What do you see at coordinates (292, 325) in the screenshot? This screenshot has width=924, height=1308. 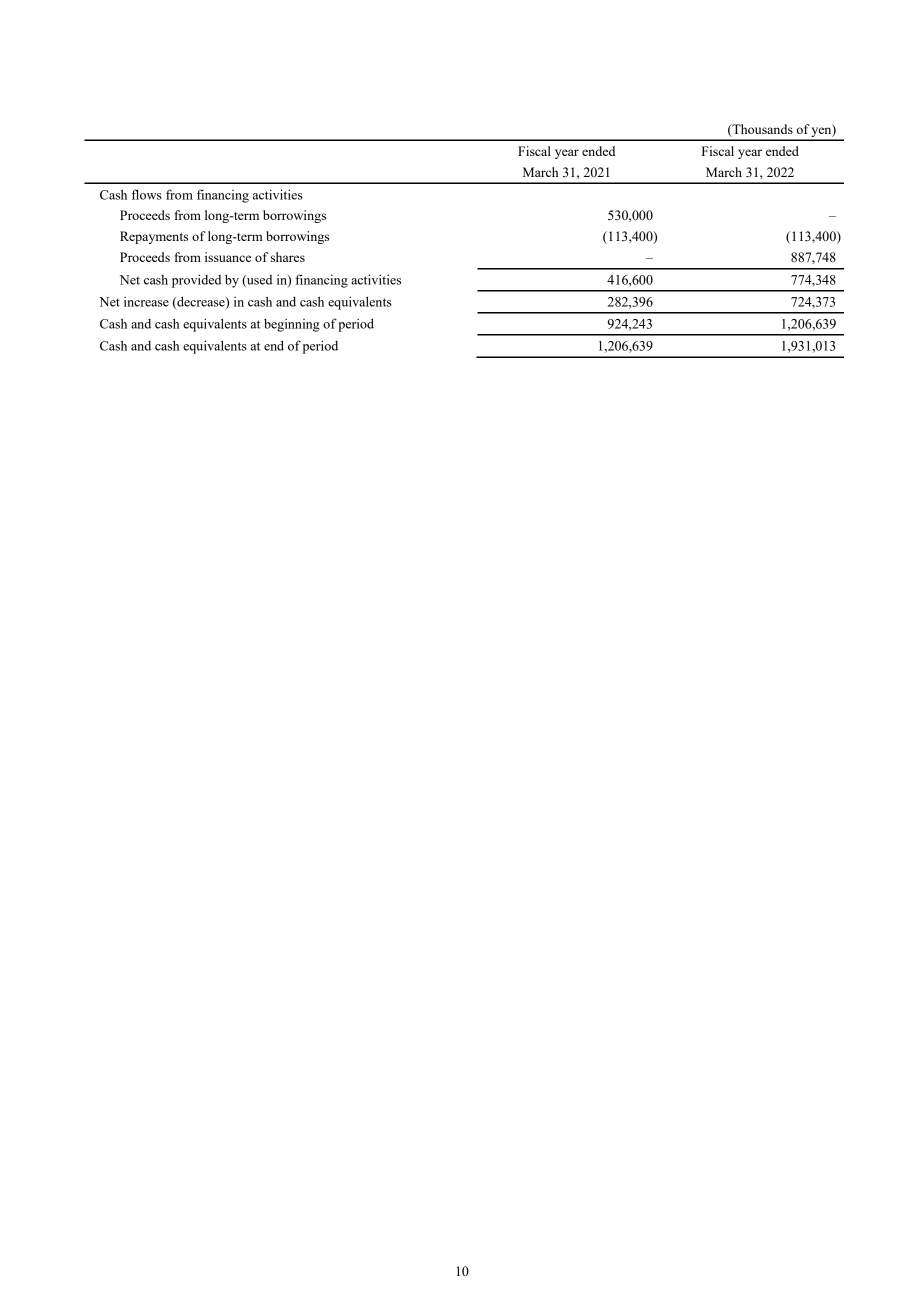 I see `beginning` at bounding box center [292, 325].
